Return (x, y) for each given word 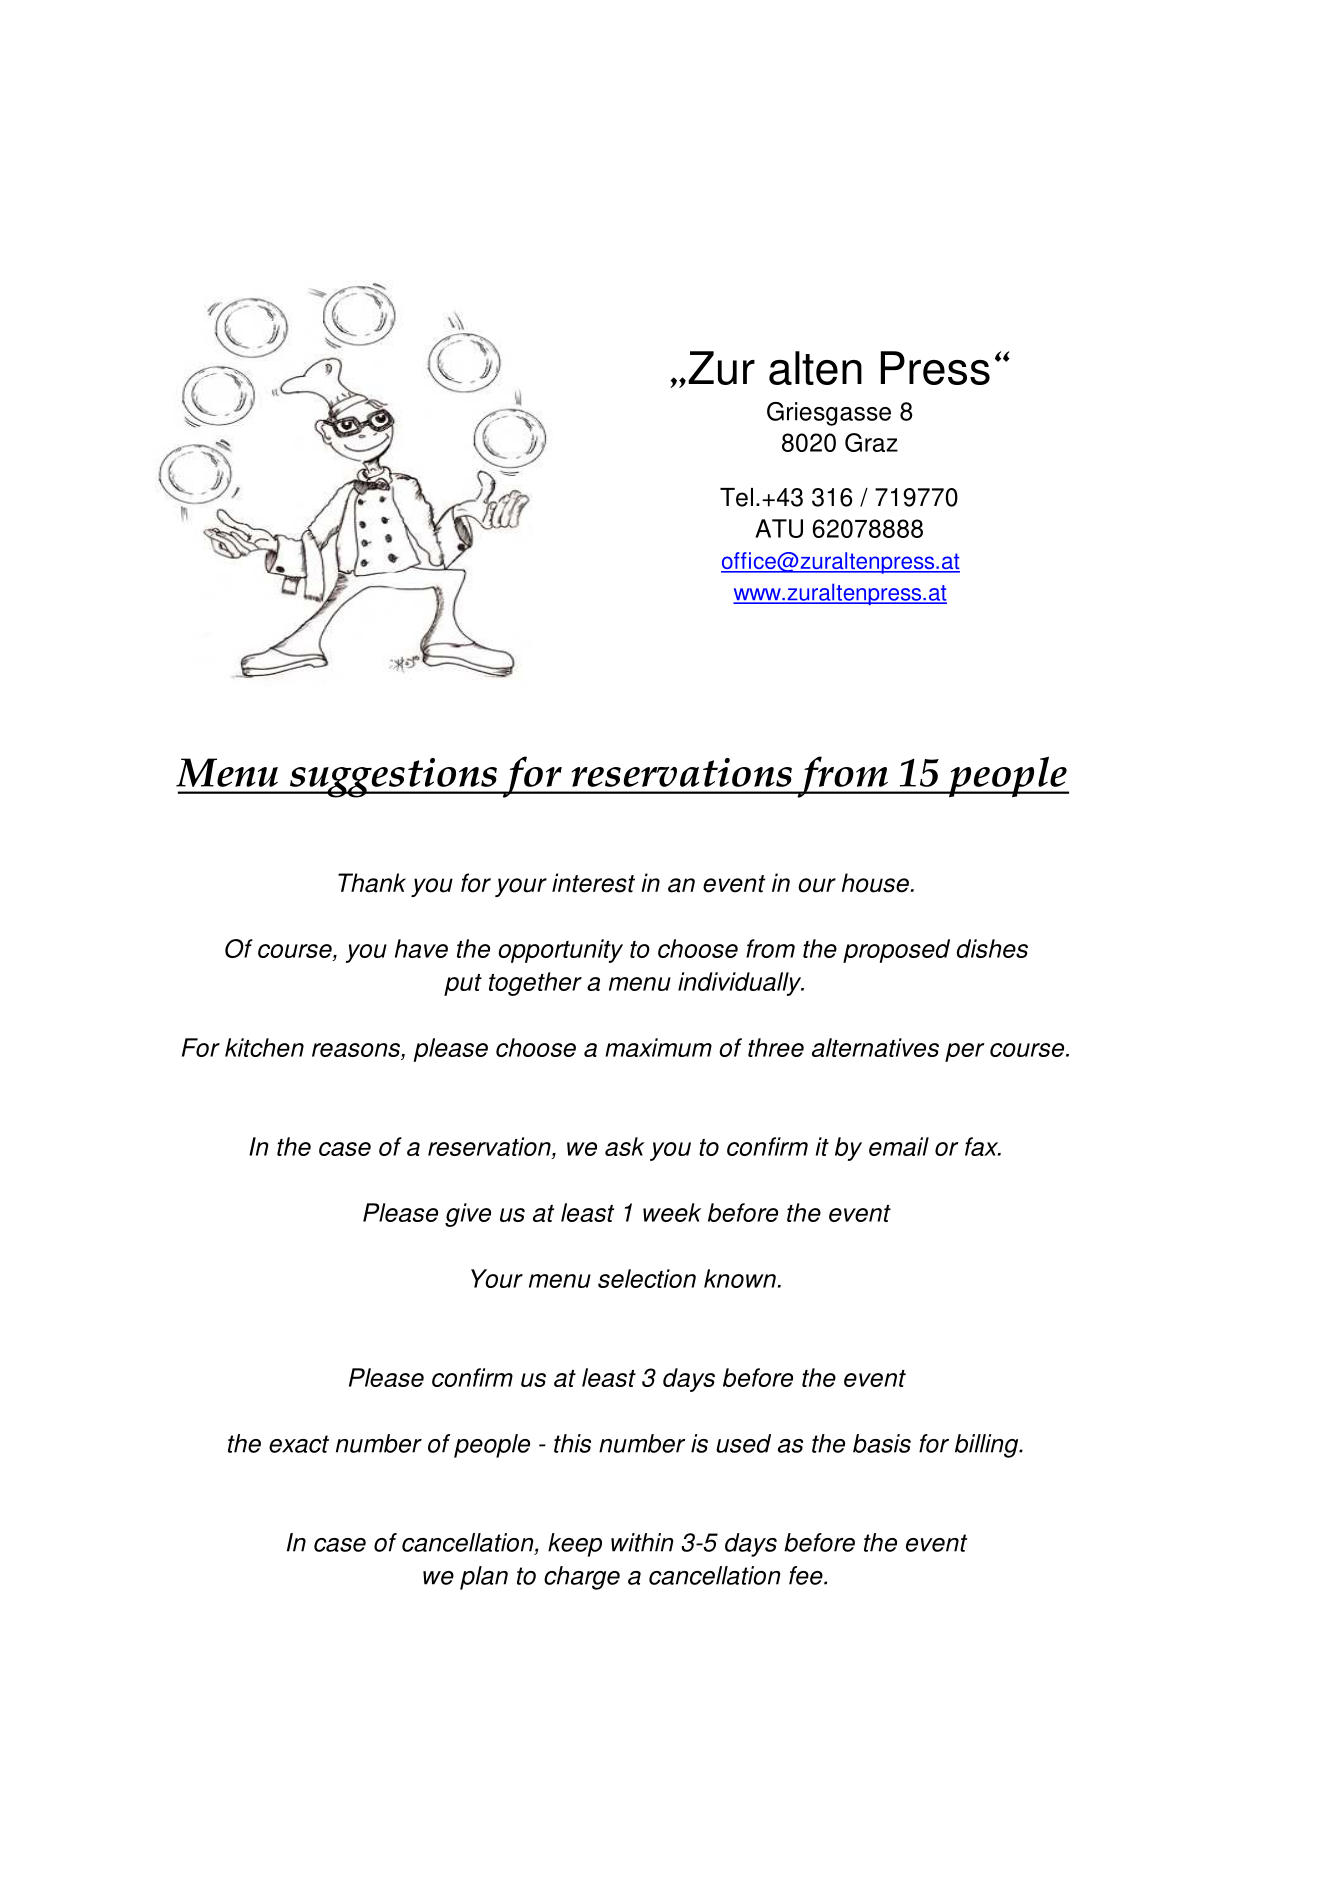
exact (299, 1444)
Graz (871, 442)
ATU (779, 528)
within (642, 1542)
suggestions (393, 778)
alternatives (875, 1047)
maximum (658, 1047)
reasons (357, 1051)
